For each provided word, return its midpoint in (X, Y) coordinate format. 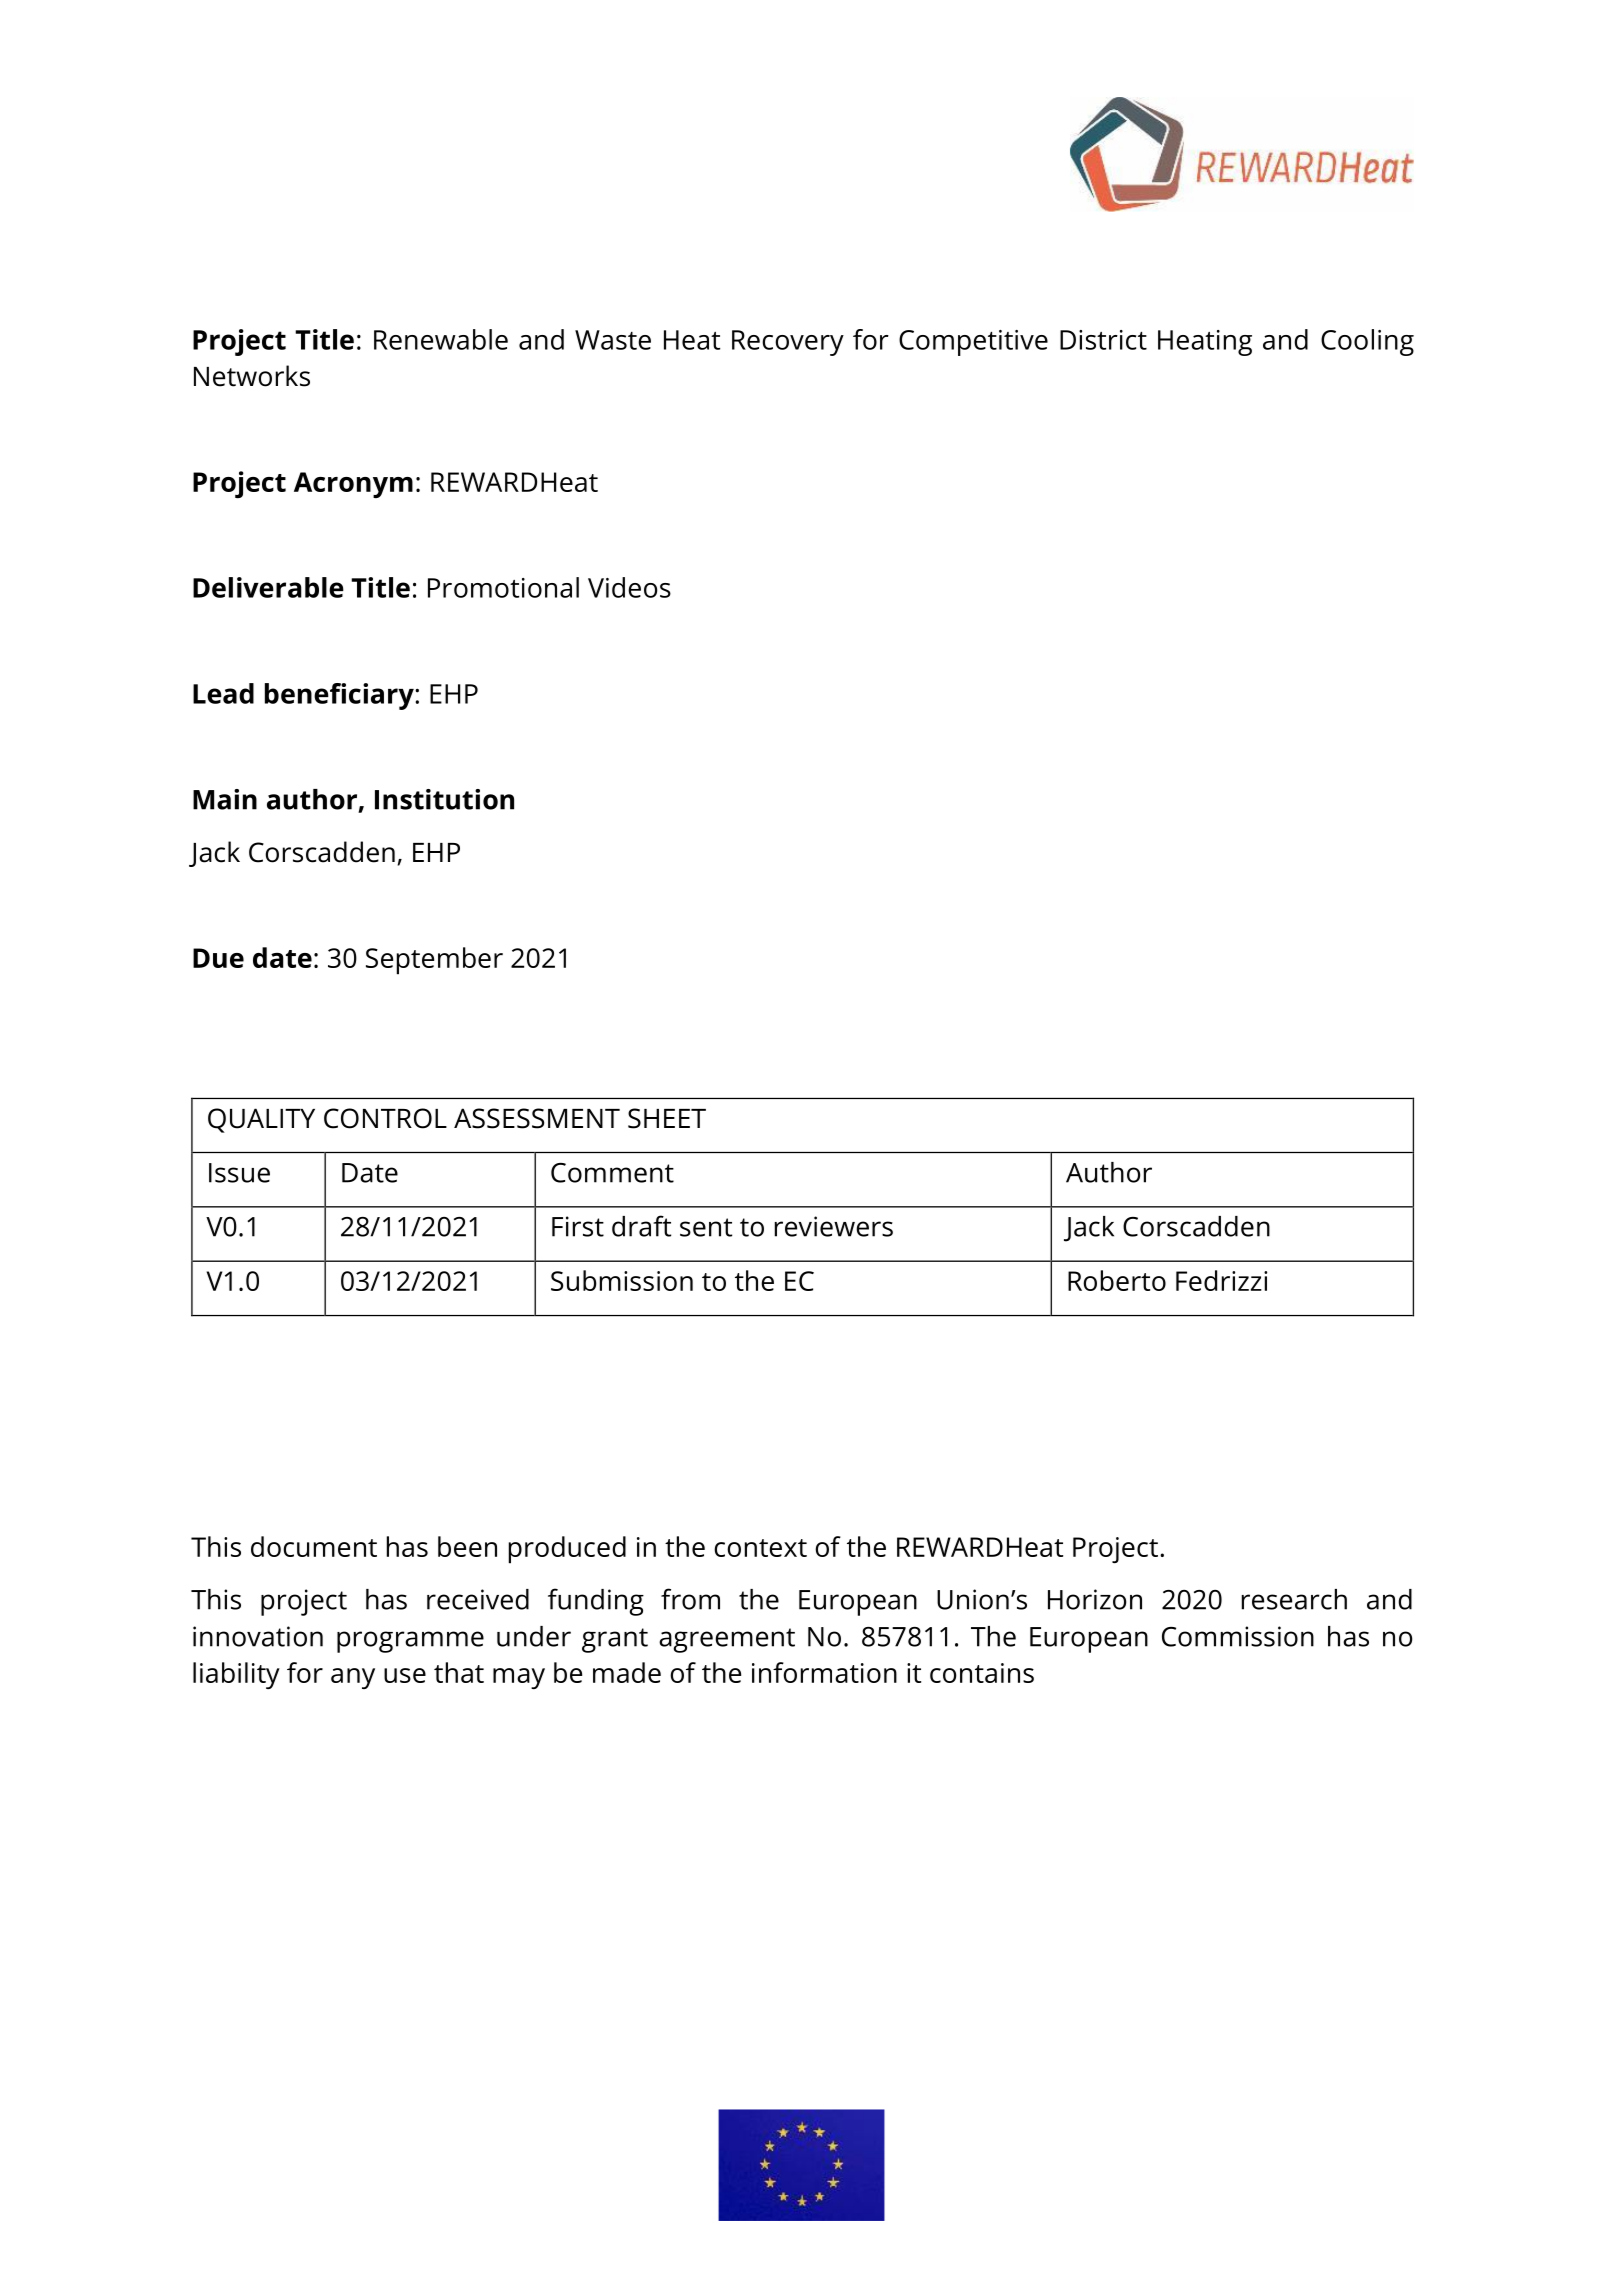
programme (410, 1642)
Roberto (1117, 1280)
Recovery (788, 343)
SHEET (667, 1118)
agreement (727, 1640)
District (1103, 340)
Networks (252, 376)
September (434, 961)
